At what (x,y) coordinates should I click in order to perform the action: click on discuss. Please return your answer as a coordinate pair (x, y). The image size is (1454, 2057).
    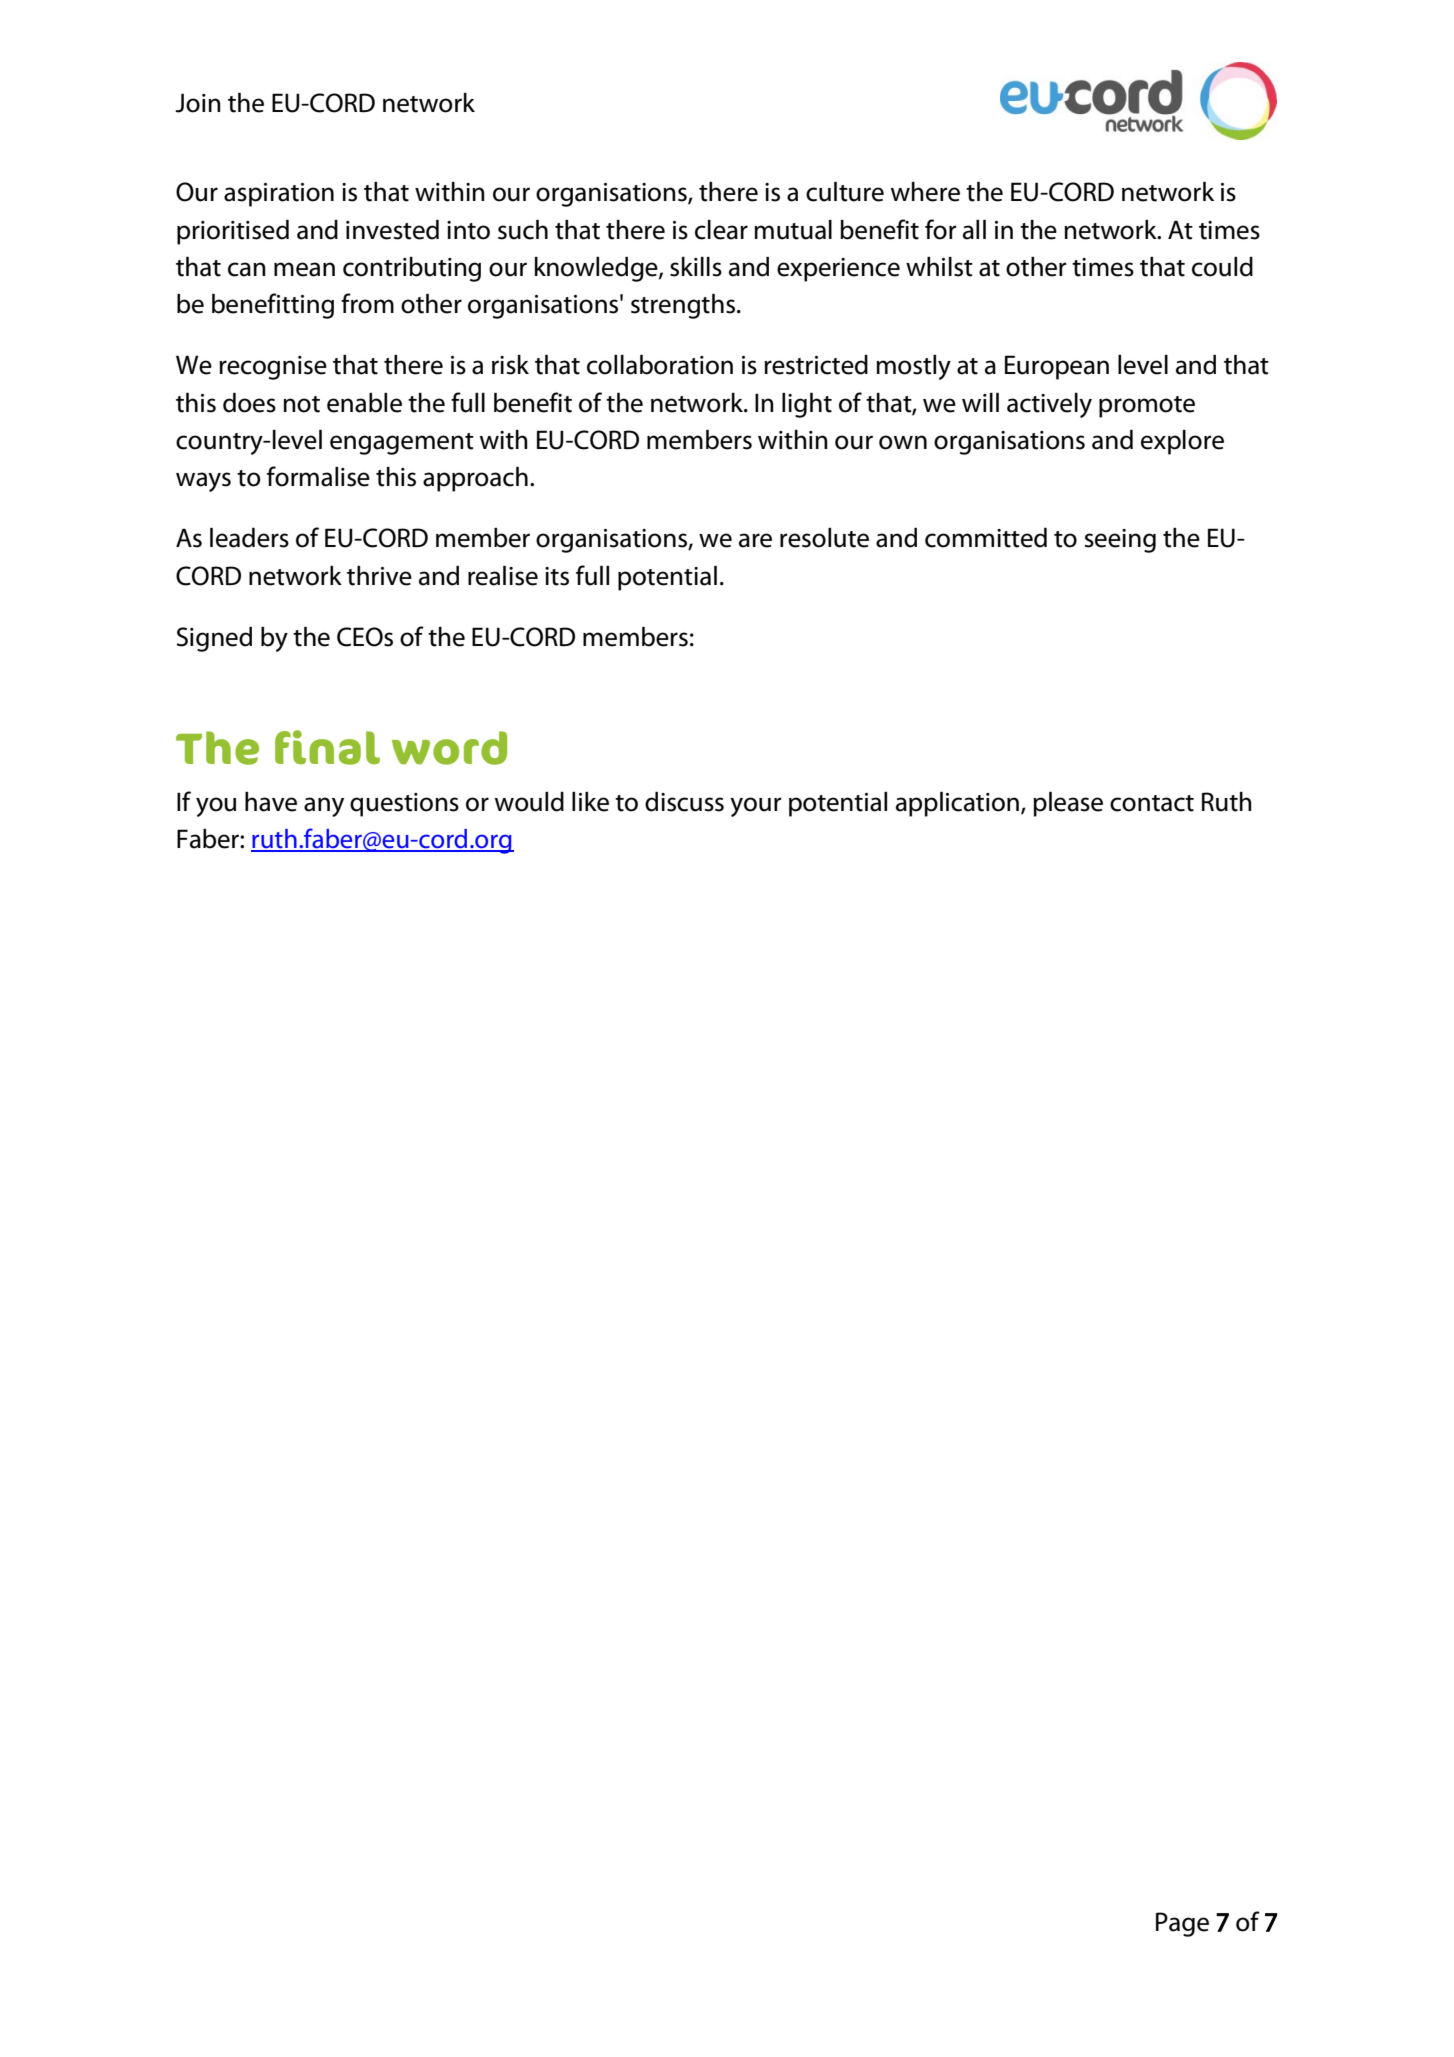
    Looking at the image, I should click on (684, 802).
